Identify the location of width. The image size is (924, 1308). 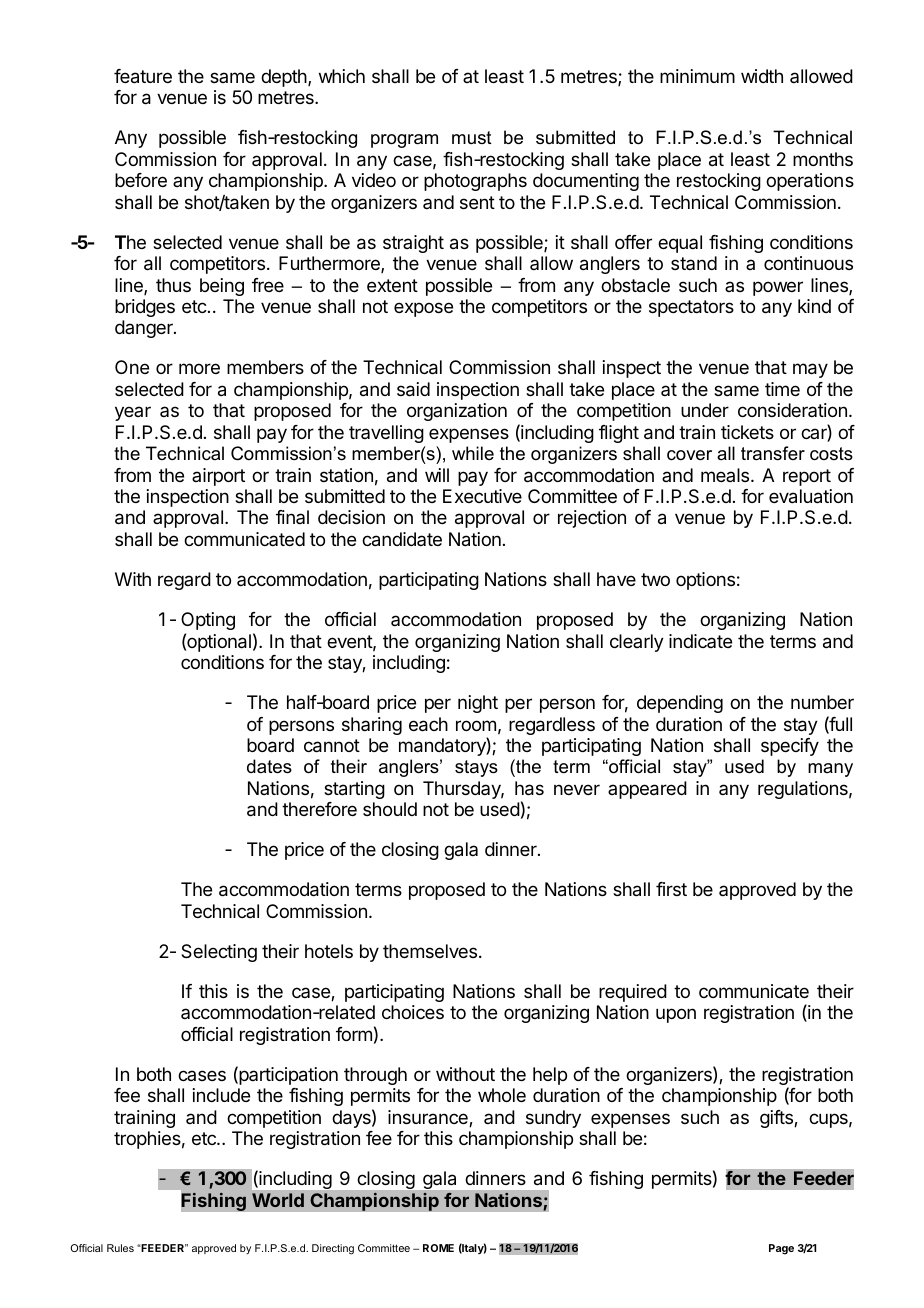
(762, 76).
